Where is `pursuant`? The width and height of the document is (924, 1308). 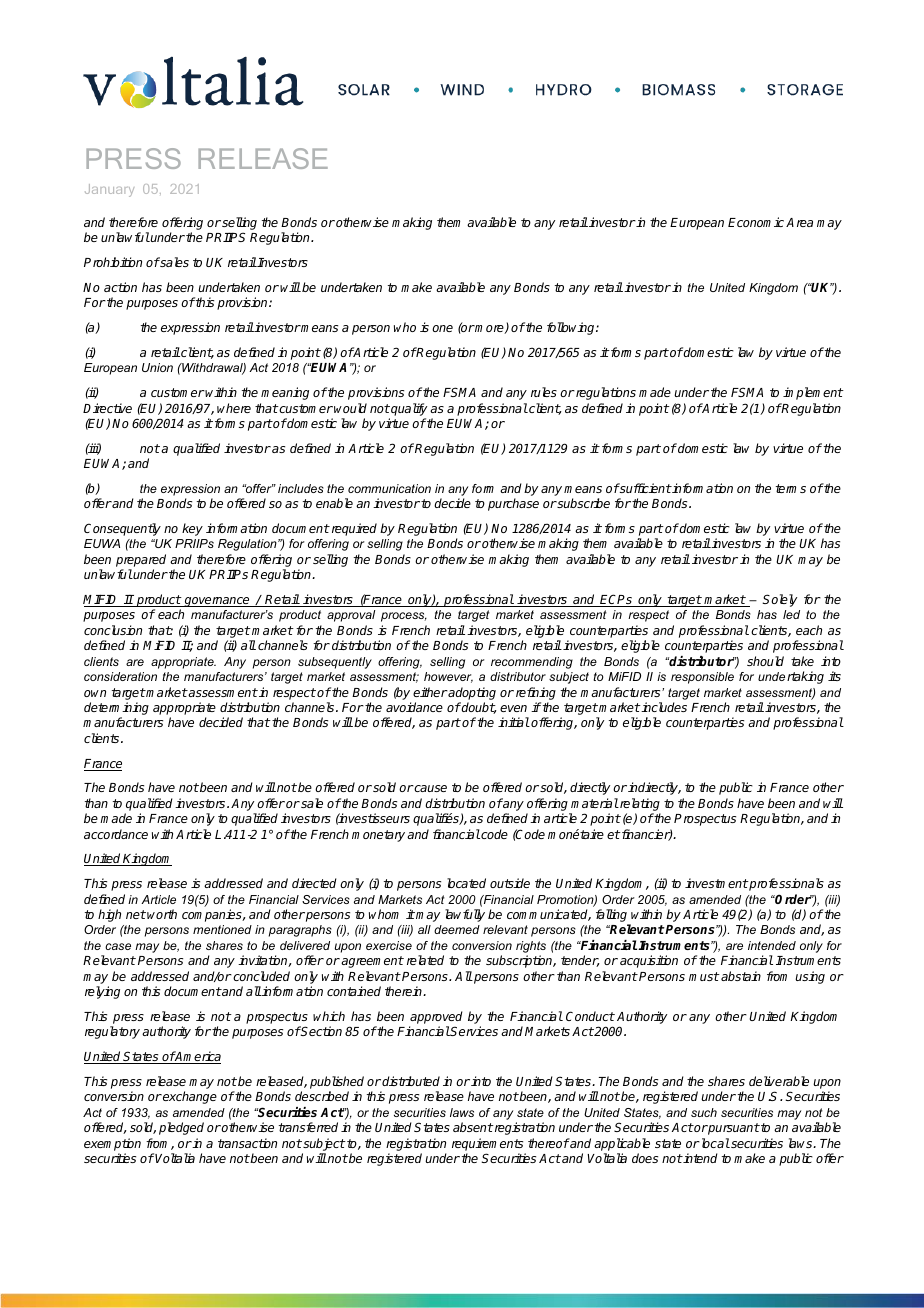
pursuant is located at coordinates (733, 1129).
